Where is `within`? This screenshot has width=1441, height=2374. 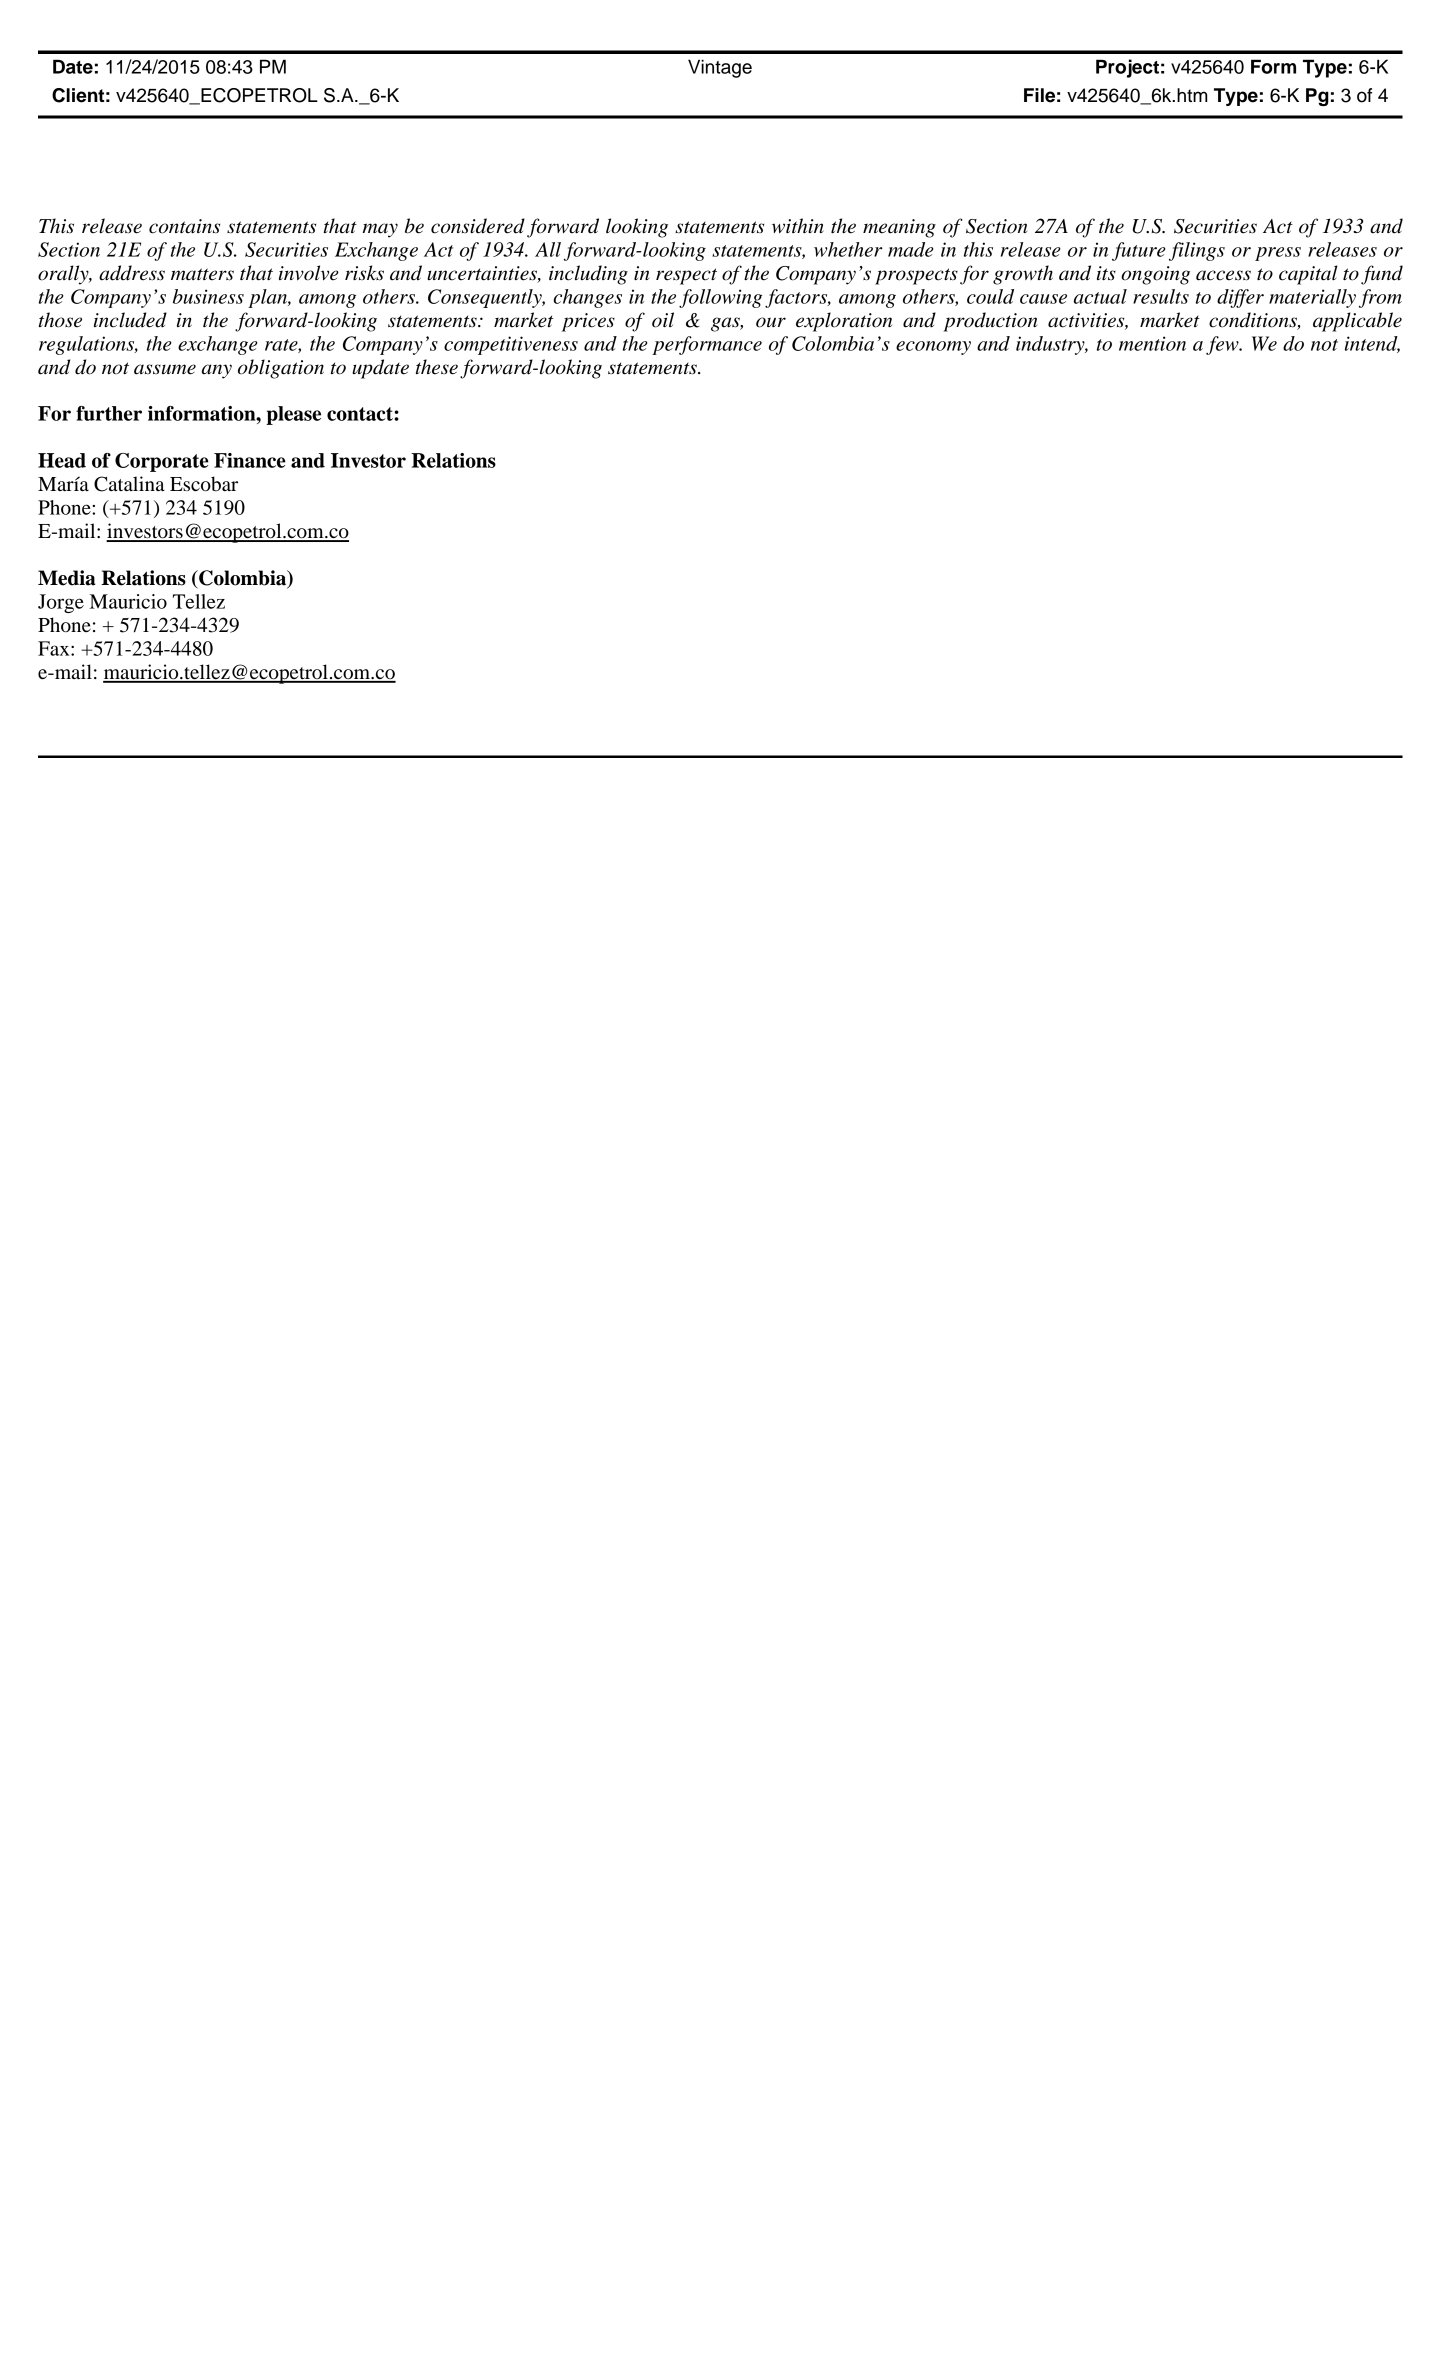
within is located at coordinates (798, 226).
